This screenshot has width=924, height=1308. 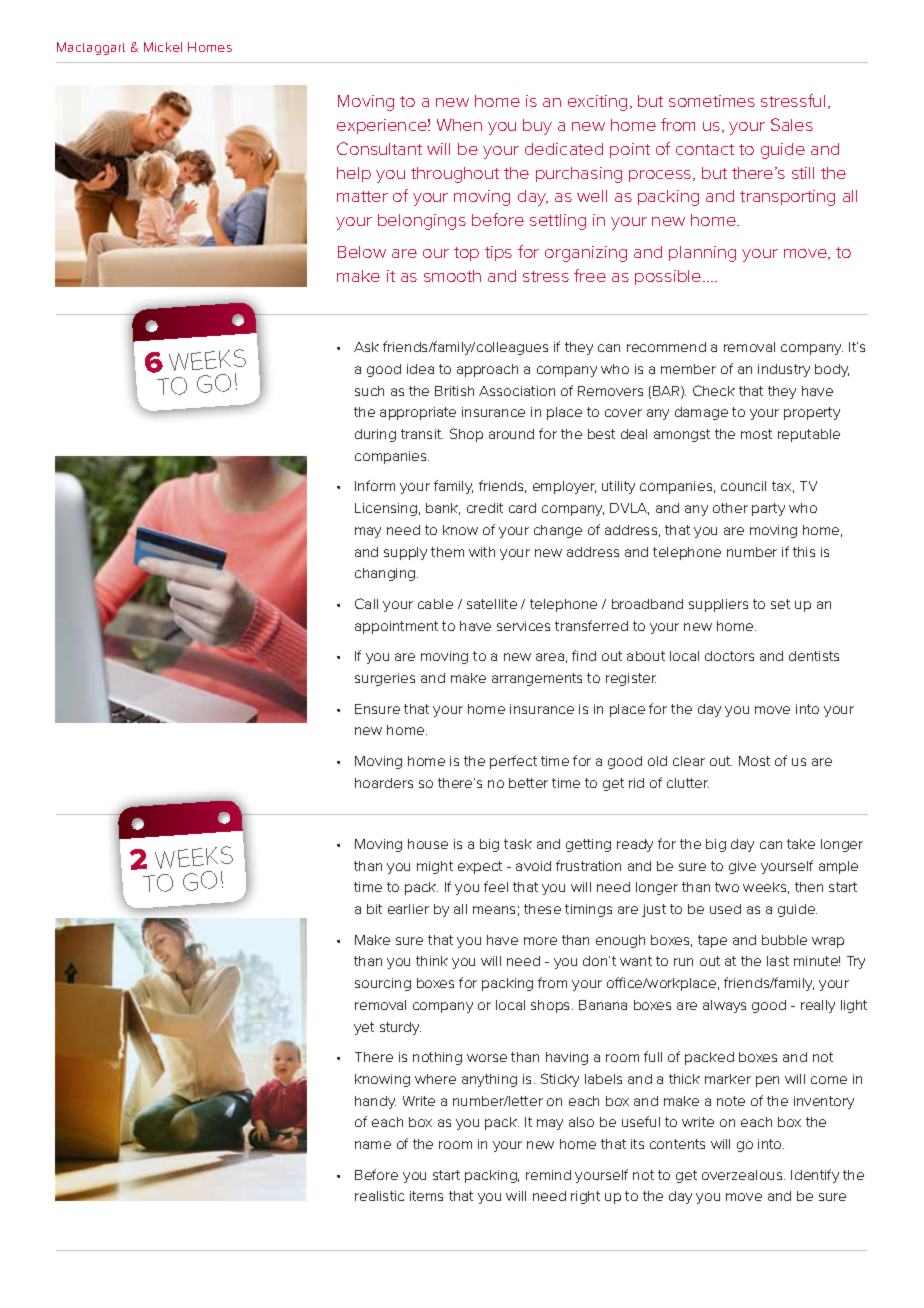 What do you see at coordinates (801, 844) in the screenshot?
I see `take` at bounding box center [801, 844].
